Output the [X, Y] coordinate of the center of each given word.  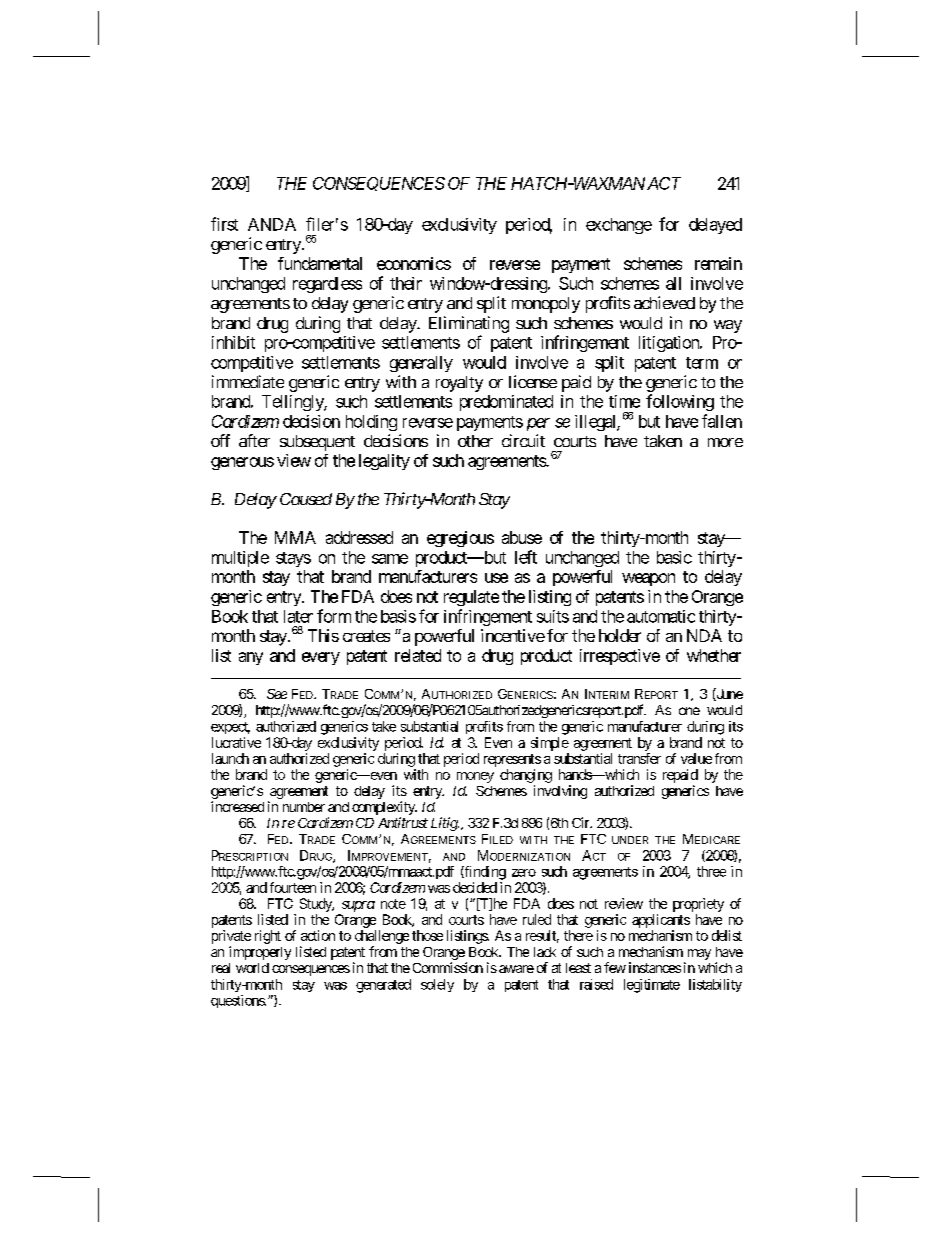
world [252, 968]
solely [437, 985]
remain [718, 263]
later [298, 616]
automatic [661, 616]
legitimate [652, 986]
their [406, 283]
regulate [471, 598]
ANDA [272, 224]
